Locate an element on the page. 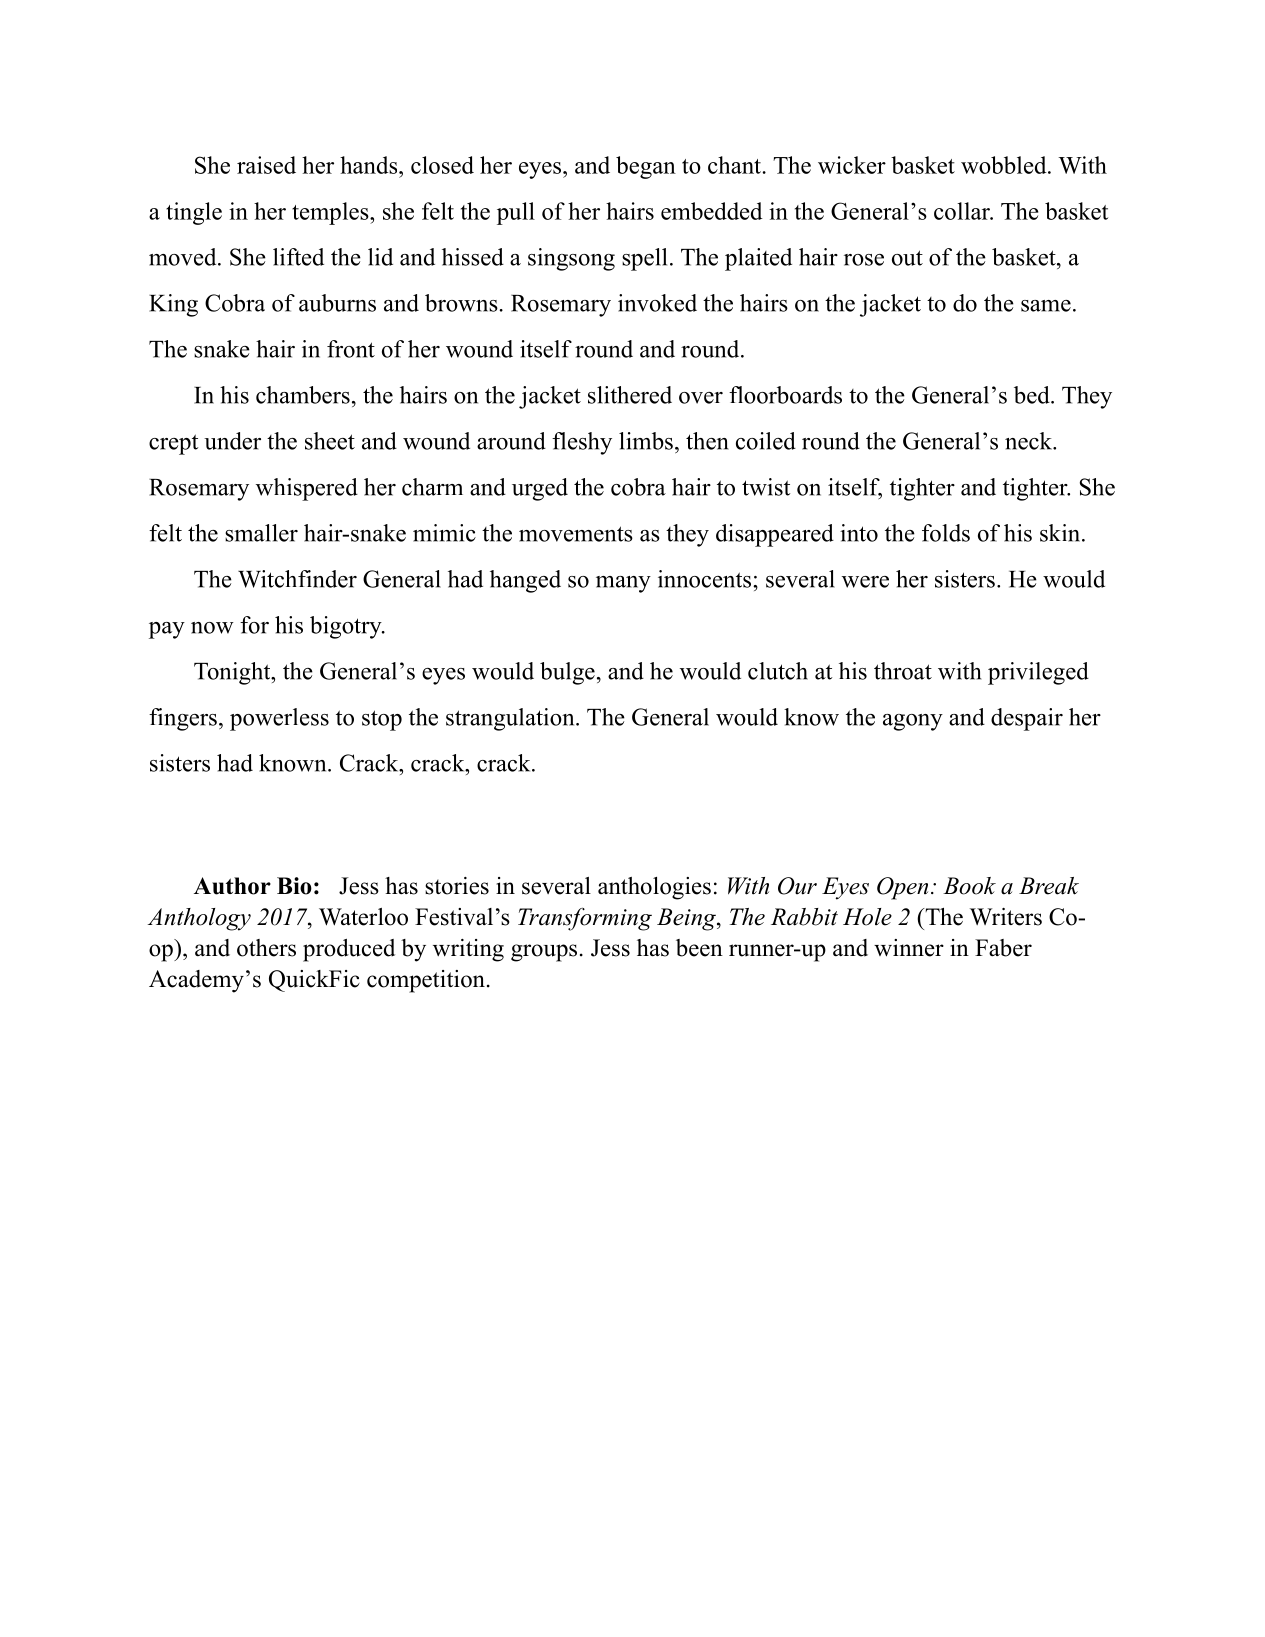  began is located at coordinates (646, 167).
